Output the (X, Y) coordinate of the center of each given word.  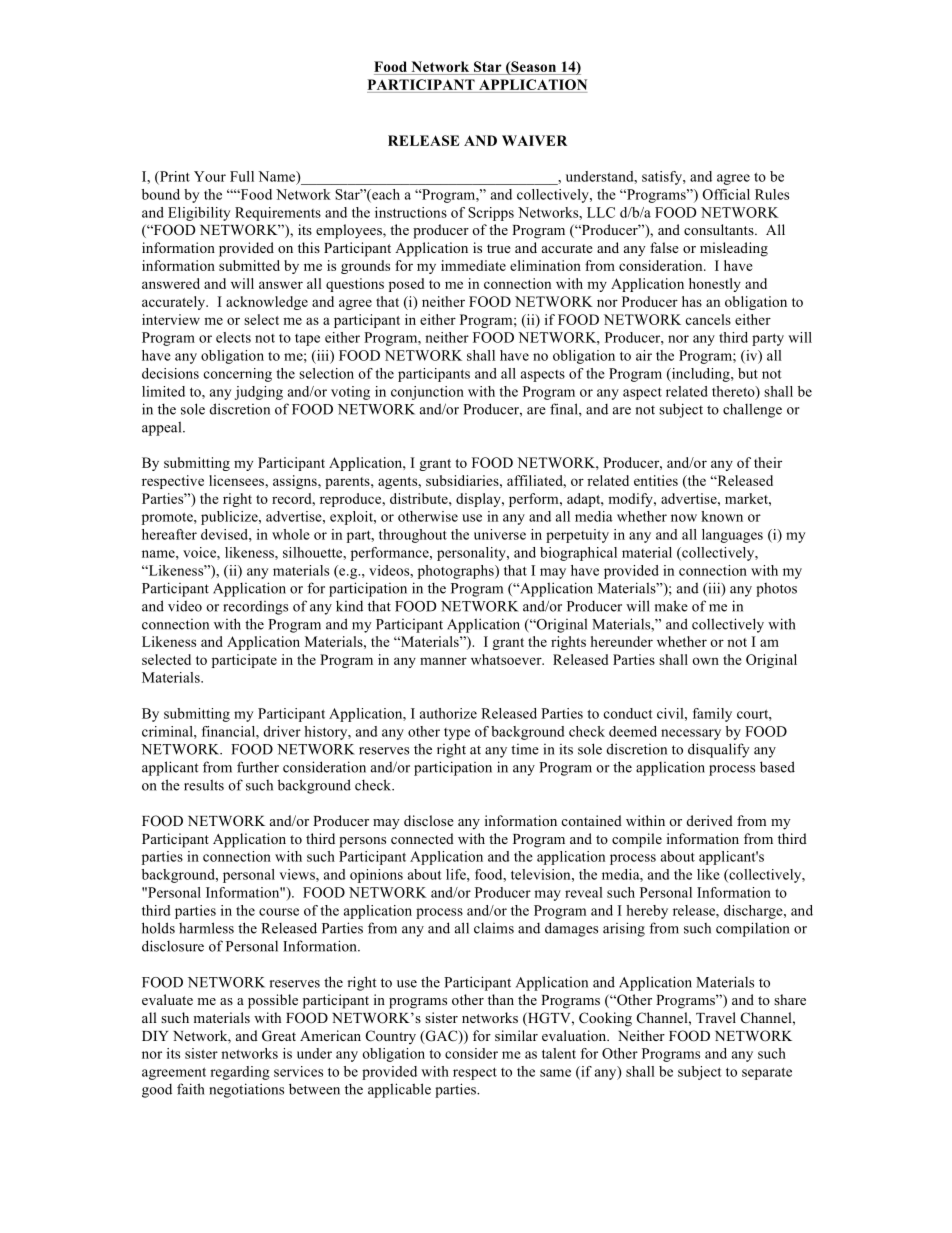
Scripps (491, 214)
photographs (457, 572)
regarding (240, 1073)
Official (726, 194)
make (671, 606)
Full (242, 176)
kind (349, 606)
